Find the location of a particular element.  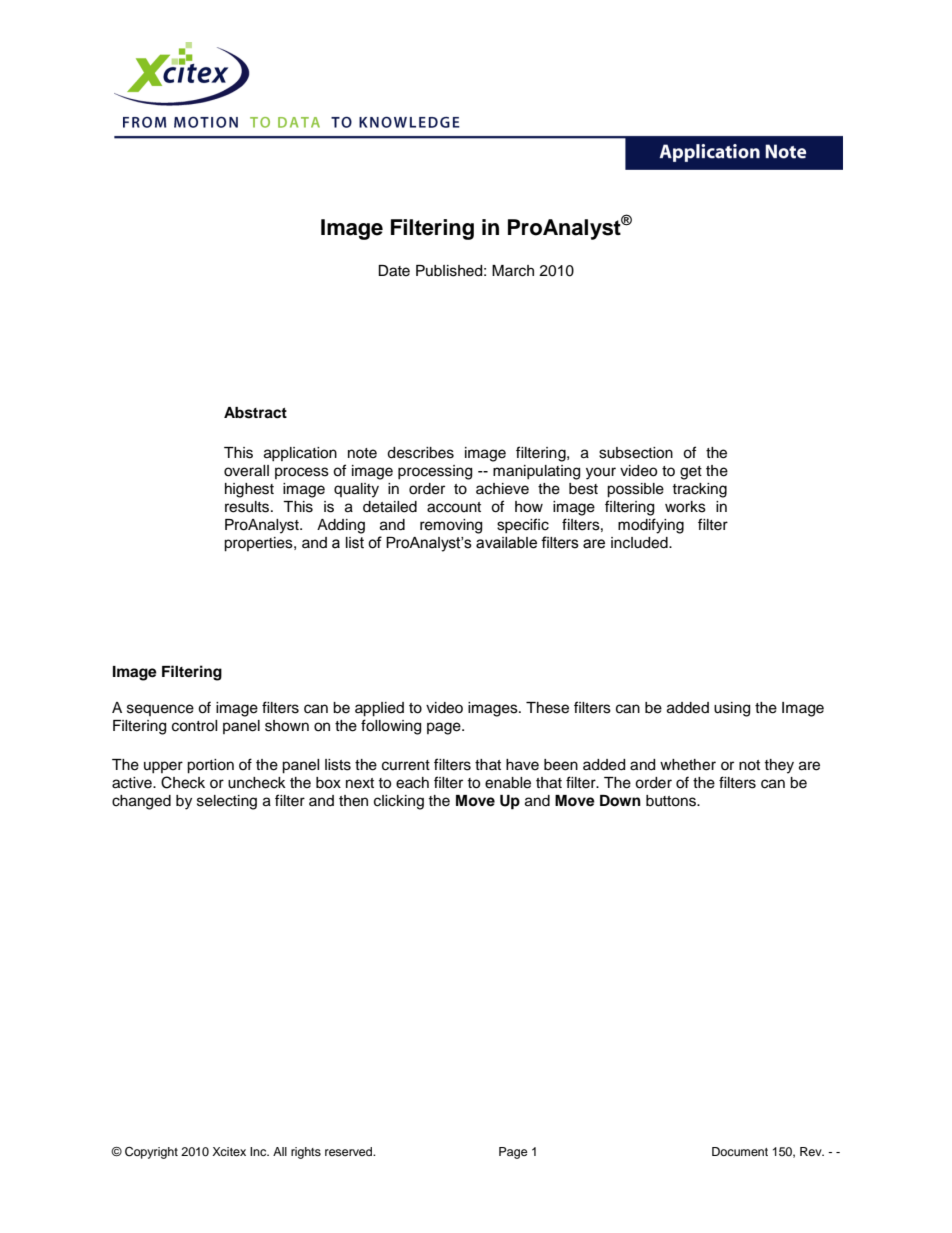

included is located at coordinates (640, 543).
